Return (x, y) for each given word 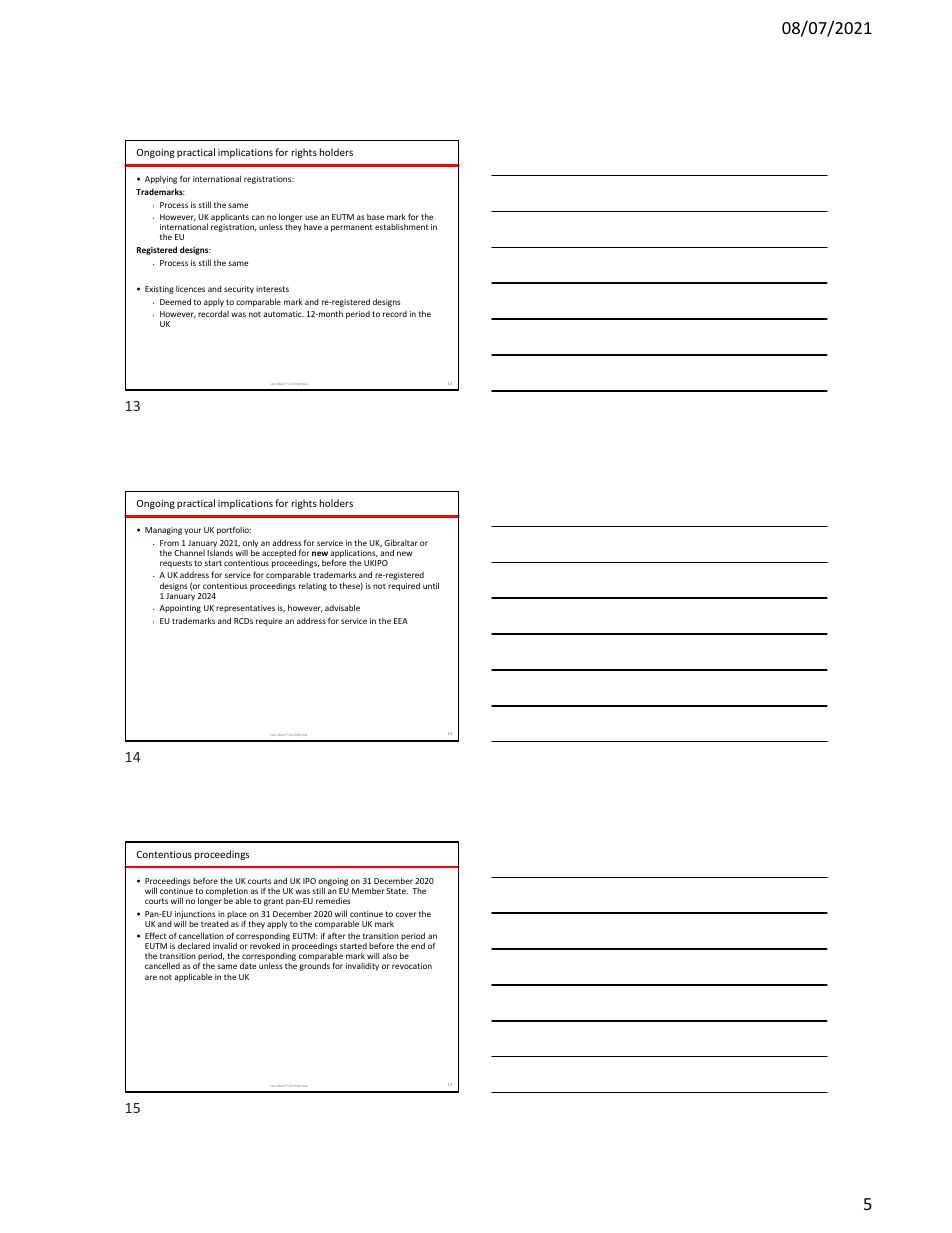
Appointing (180, 609)
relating (313, 587)
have (313, 227)
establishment (401, 227)
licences (190, 289)
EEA (401, 621)
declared (194, 945)
